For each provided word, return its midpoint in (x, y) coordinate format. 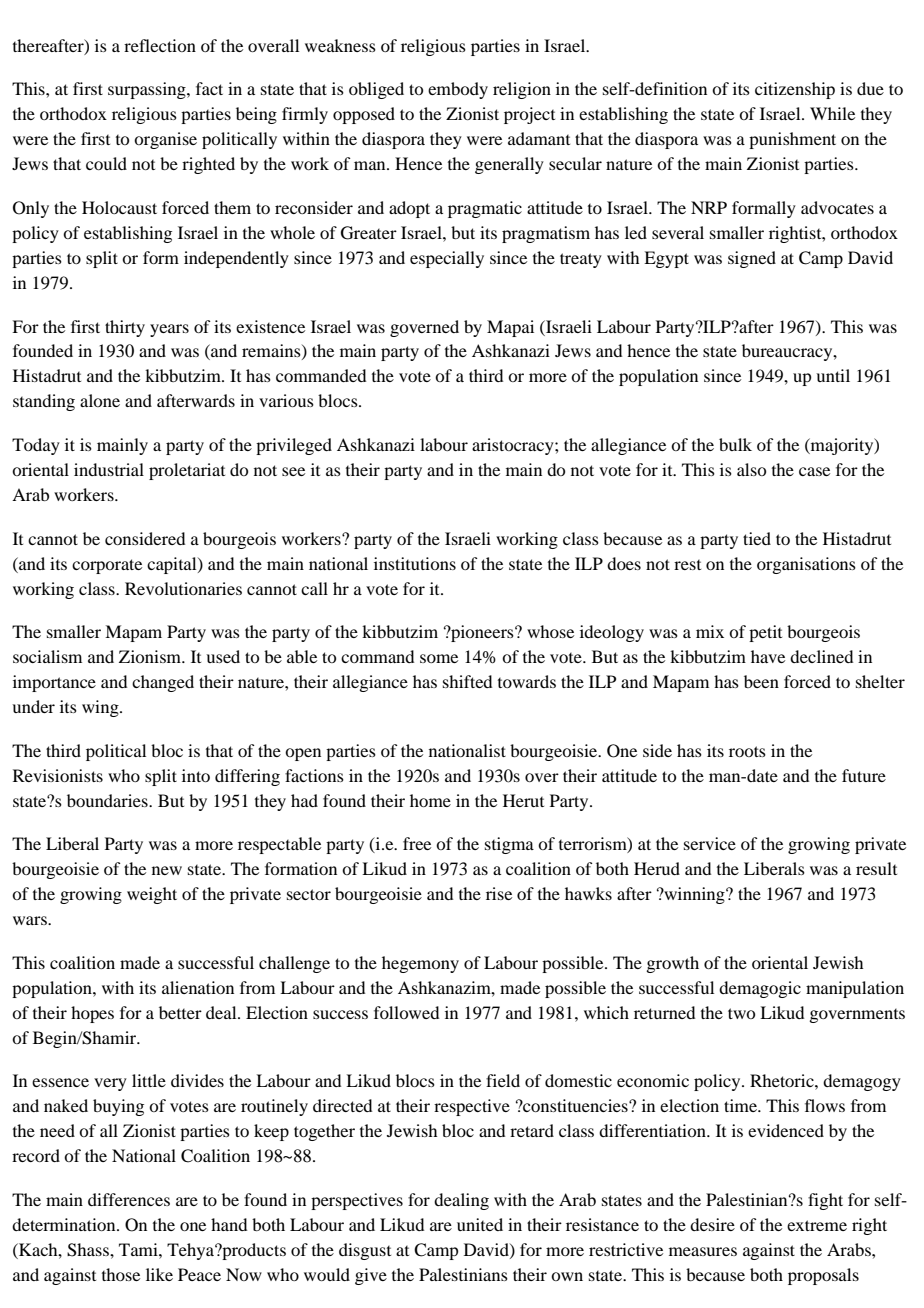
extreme (817, 1225)
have (768, 656)
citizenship (795, 90)
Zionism (151, 656)
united (480, 1224)
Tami (139, 1249)
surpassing (148, 90)
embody (458, 90)
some (439, 658)
